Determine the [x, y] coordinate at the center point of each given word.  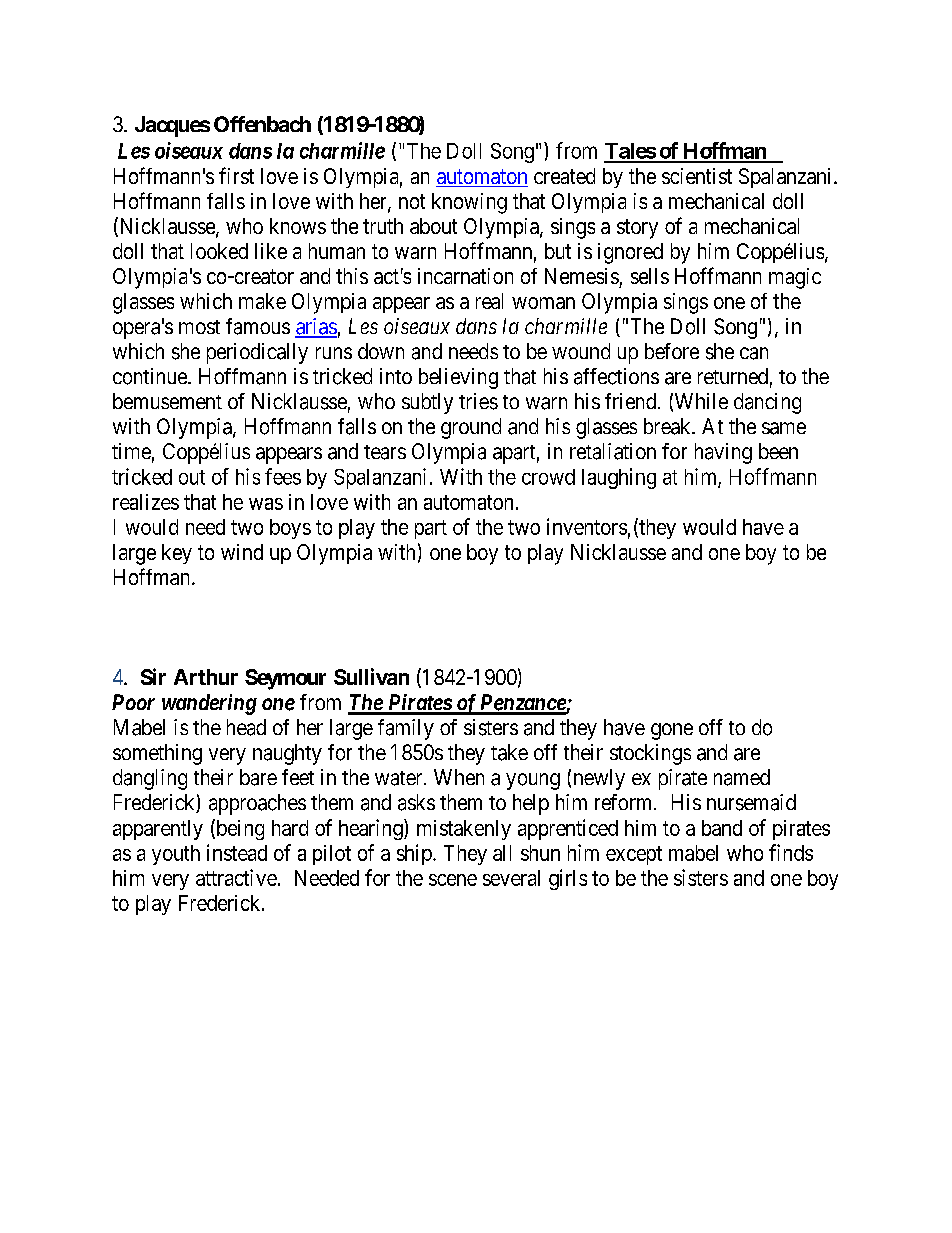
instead [237, 852]
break [668, 426]
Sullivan [371, 676]
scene [453, 880]
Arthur [206, 677]
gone [672, 731]
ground [471, 428]
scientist [697, 176]
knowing [469, 203]
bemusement [167, 401]
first [236, 175]
